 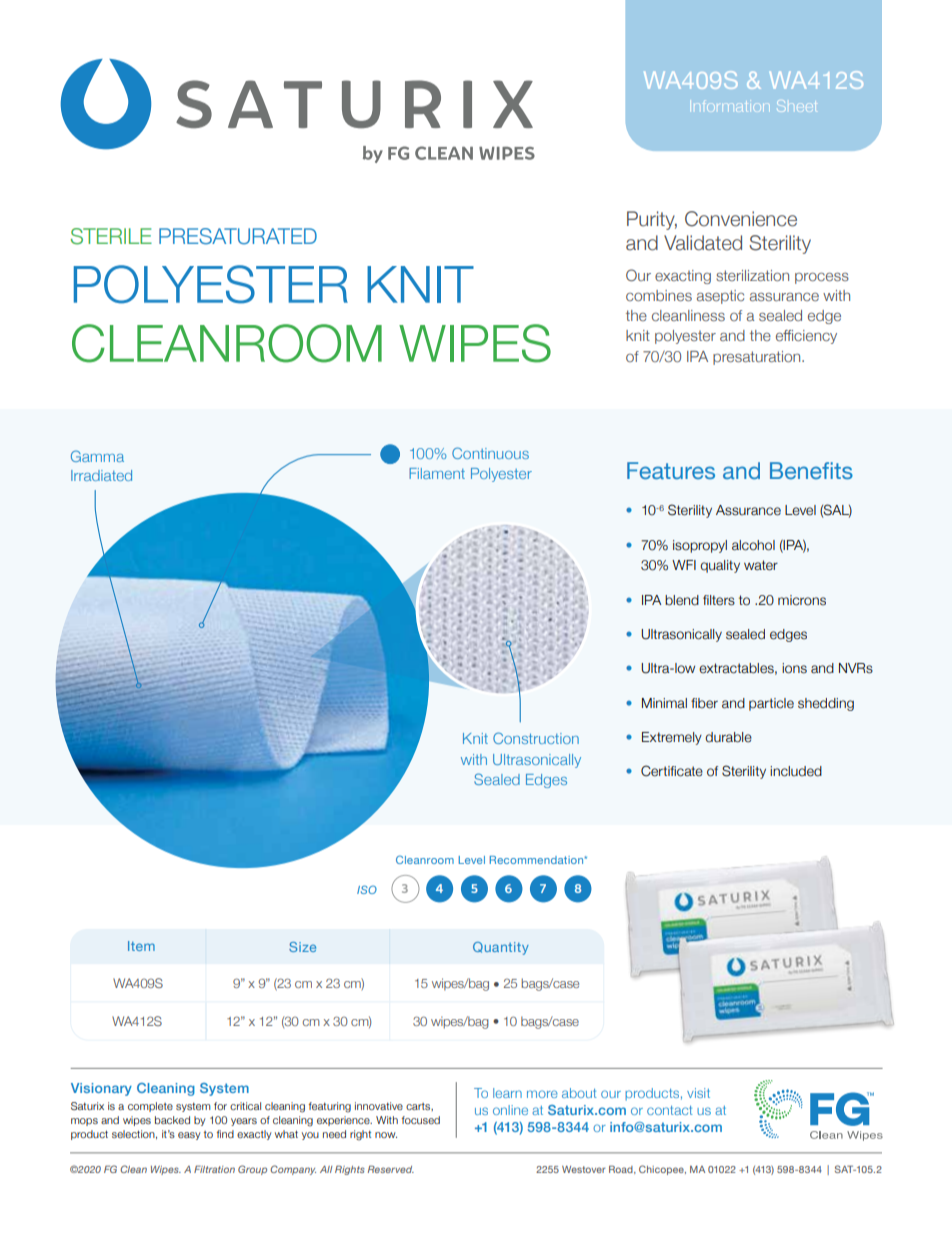 What do you see at coordinates (797, 106) in the screenshot?
I see `Sheet` at bounding box center [797, 106].
